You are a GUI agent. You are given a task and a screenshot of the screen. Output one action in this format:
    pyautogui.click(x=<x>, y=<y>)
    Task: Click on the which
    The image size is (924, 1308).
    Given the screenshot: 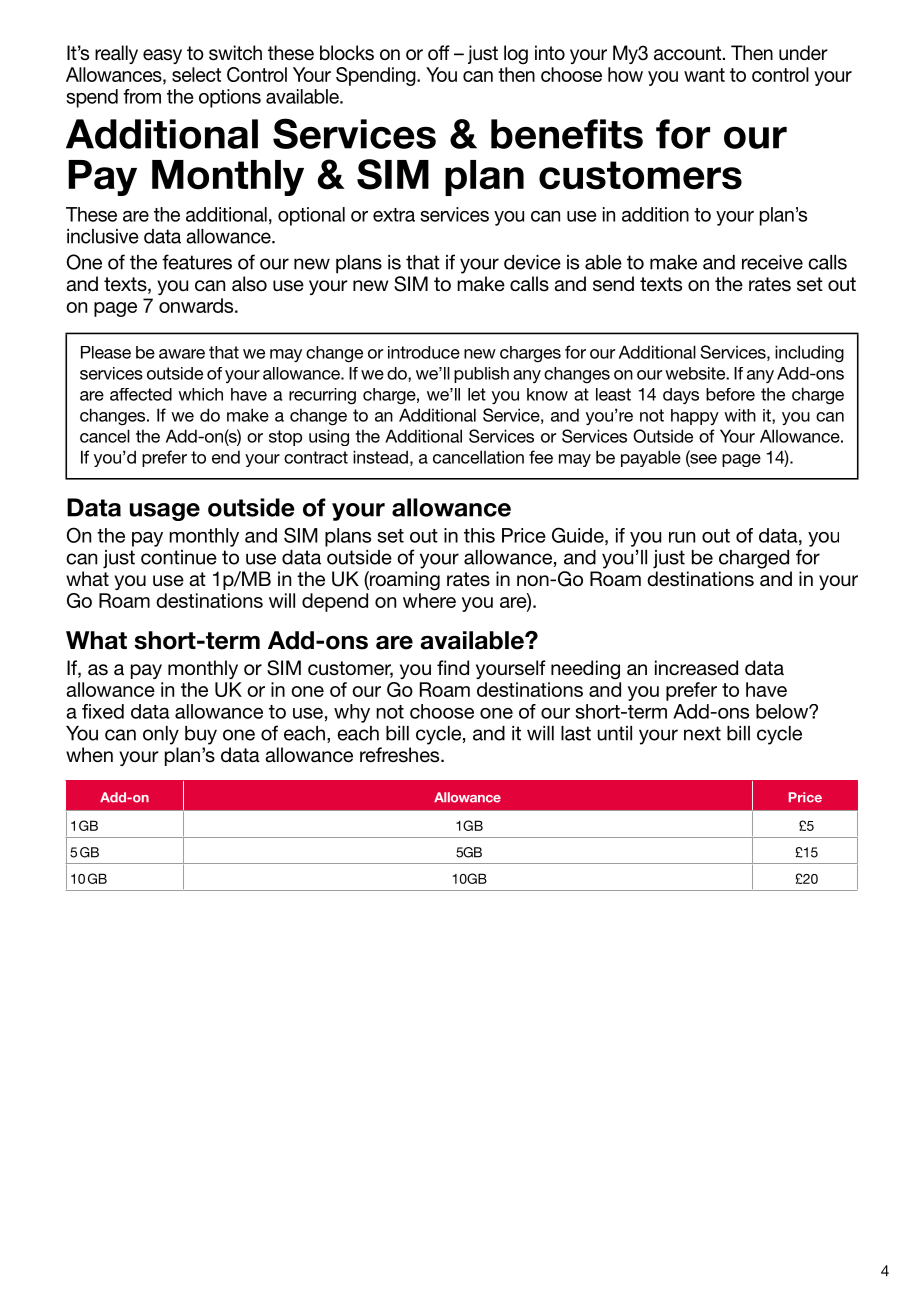 What is the action you would take?
    pyautogui.click(x=200, y=394)
